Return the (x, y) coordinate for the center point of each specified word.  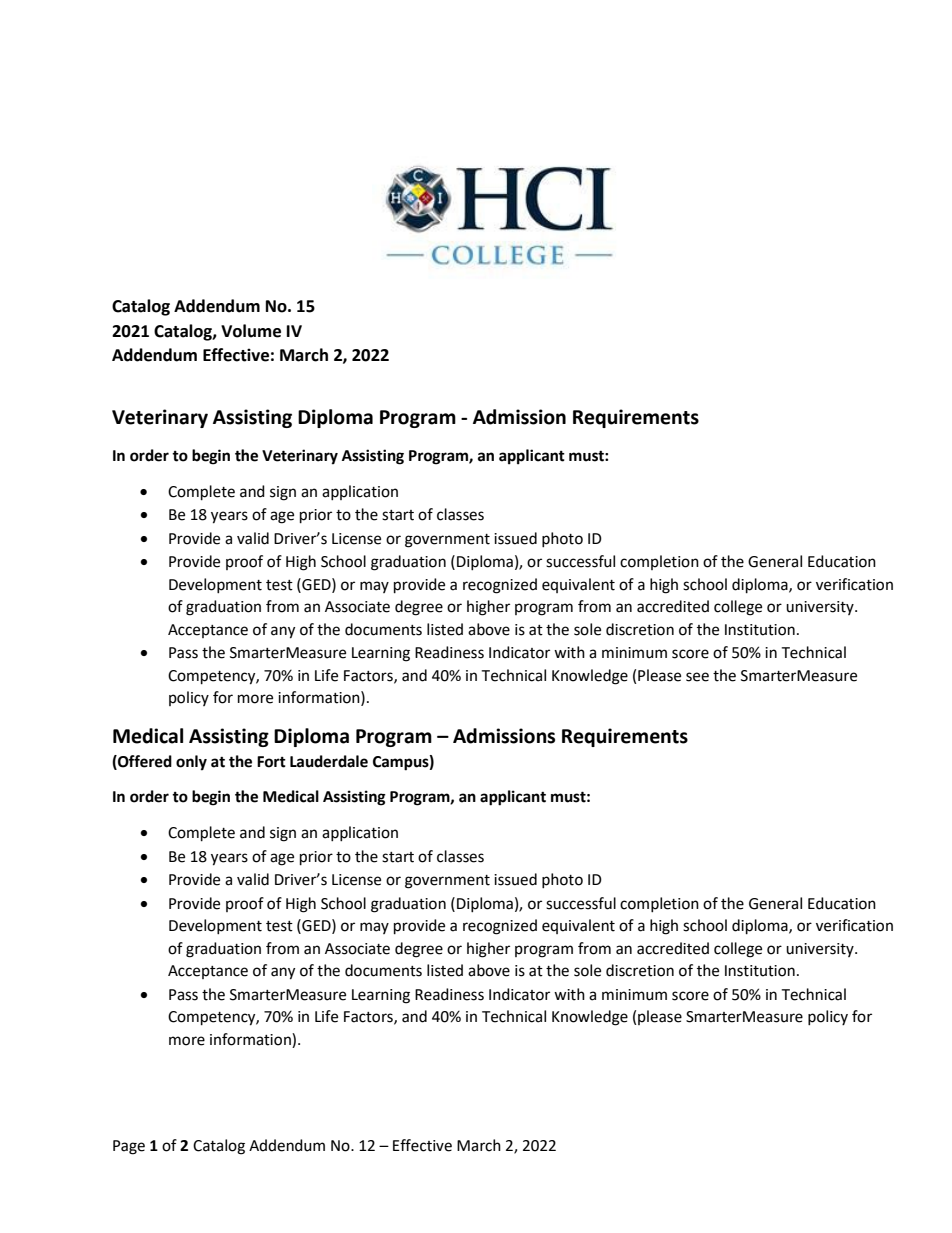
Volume (251, 331)
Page (129, 1147)
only (191, 763)
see (697, 677)
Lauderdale (329, 761)
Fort (271, 762)
